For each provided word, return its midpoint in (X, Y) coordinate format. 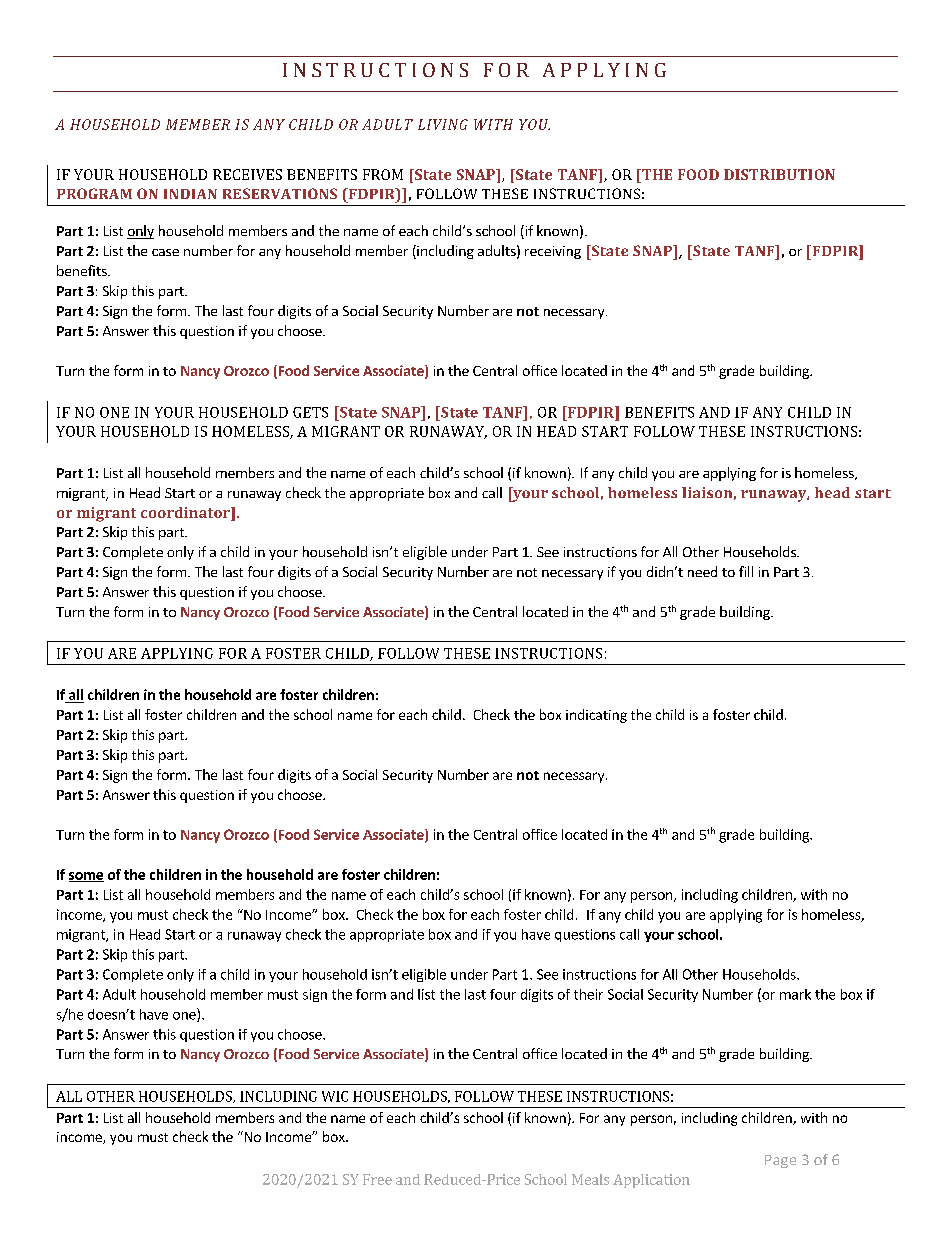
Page (780, 1161)
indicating (596, 716)
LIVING (443, 124)
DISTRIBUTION (779, 174)
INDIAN (190, 194)
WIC (335, 1096)
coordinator (186, 514)
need (702, 571)
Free (377, 1179)
